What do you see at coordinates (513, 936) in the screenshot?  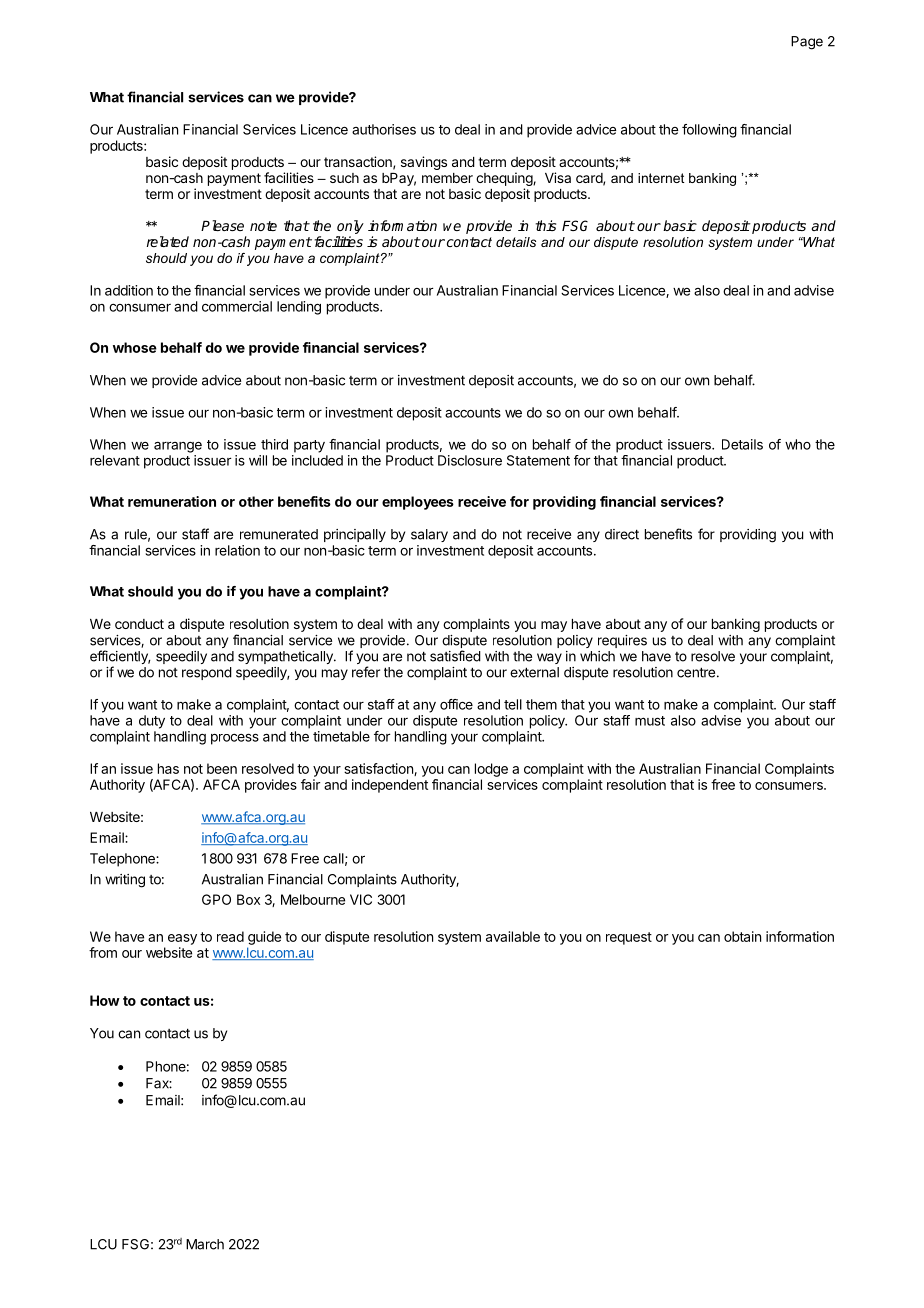 I see `available` at bounding box center [513, 936].
